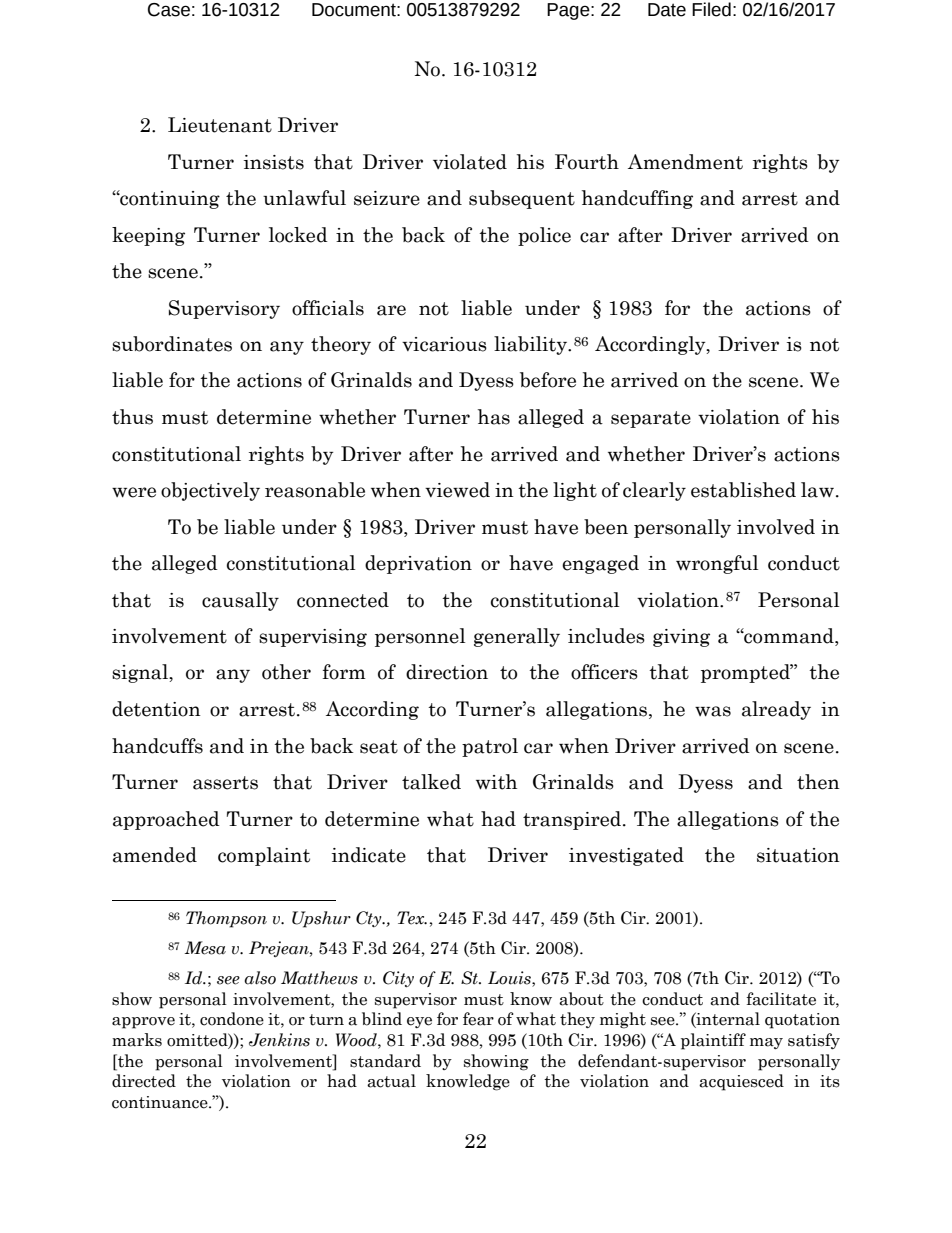 The height and width of the screenshot is (1233, 952). Describe the element at coordinates (220, 125) in the screenshot. I see `Lieutenant` at that location.
